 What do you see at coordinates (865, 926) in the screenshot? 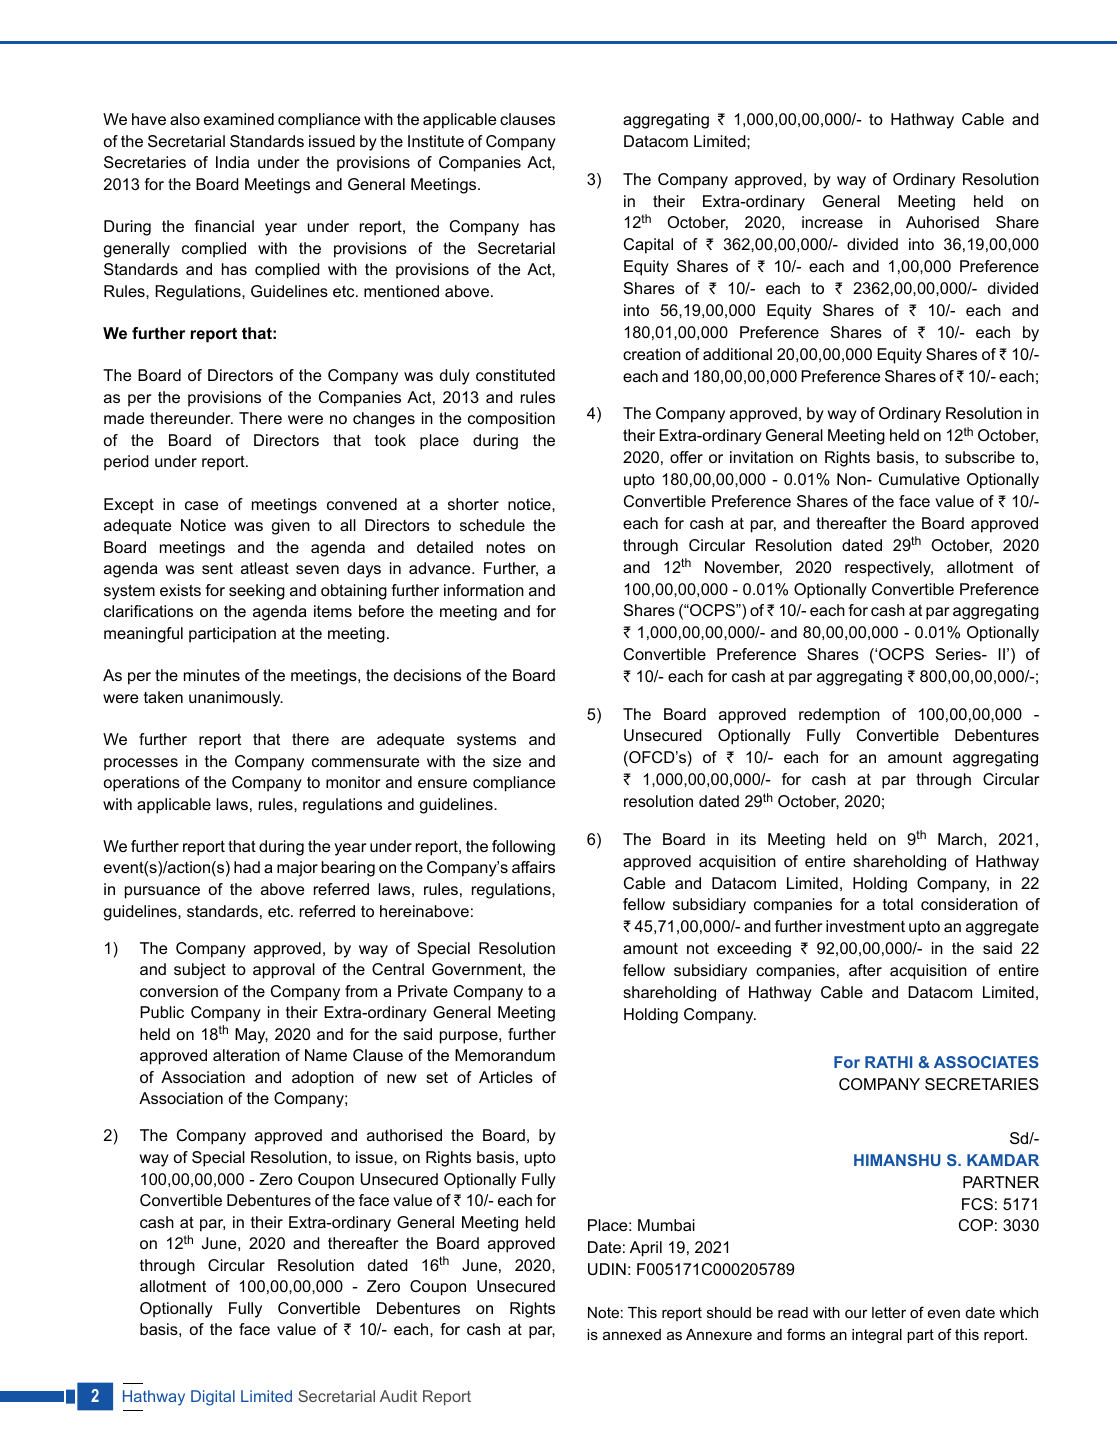
I see `investment` at bounding box center [865, 926].
